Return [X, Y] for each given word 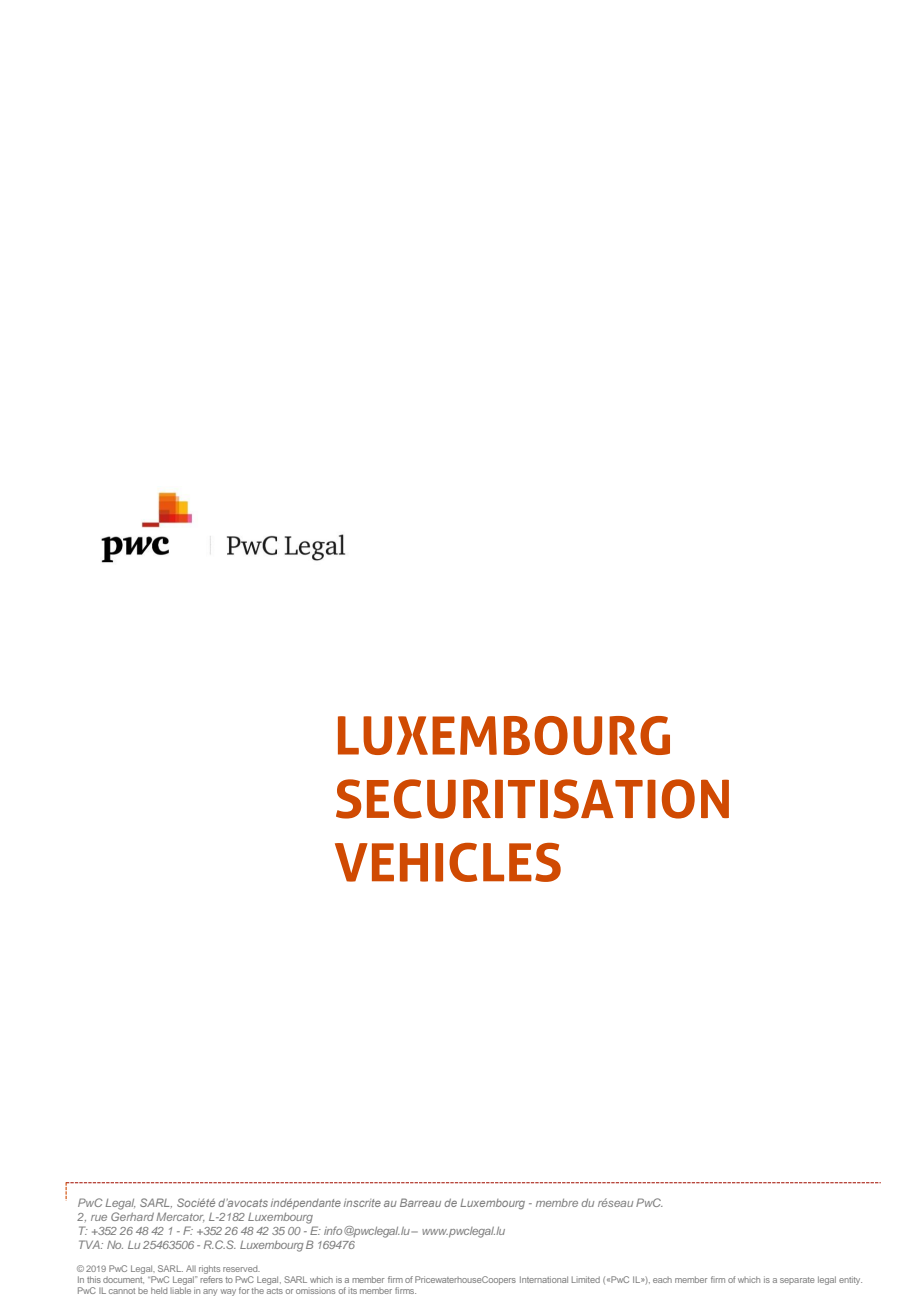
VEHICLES [448, 862]
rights [209, 1269]
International [544, 1279]
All [191, 1268]
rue [99, 1218]
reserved [241, 1269]
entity [850, 1280]
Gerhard [132, 1216]
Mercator [180, 1217]
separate [797, 1281]
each [662, 1280]
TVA [90, 1244]
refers [211, 1279]
